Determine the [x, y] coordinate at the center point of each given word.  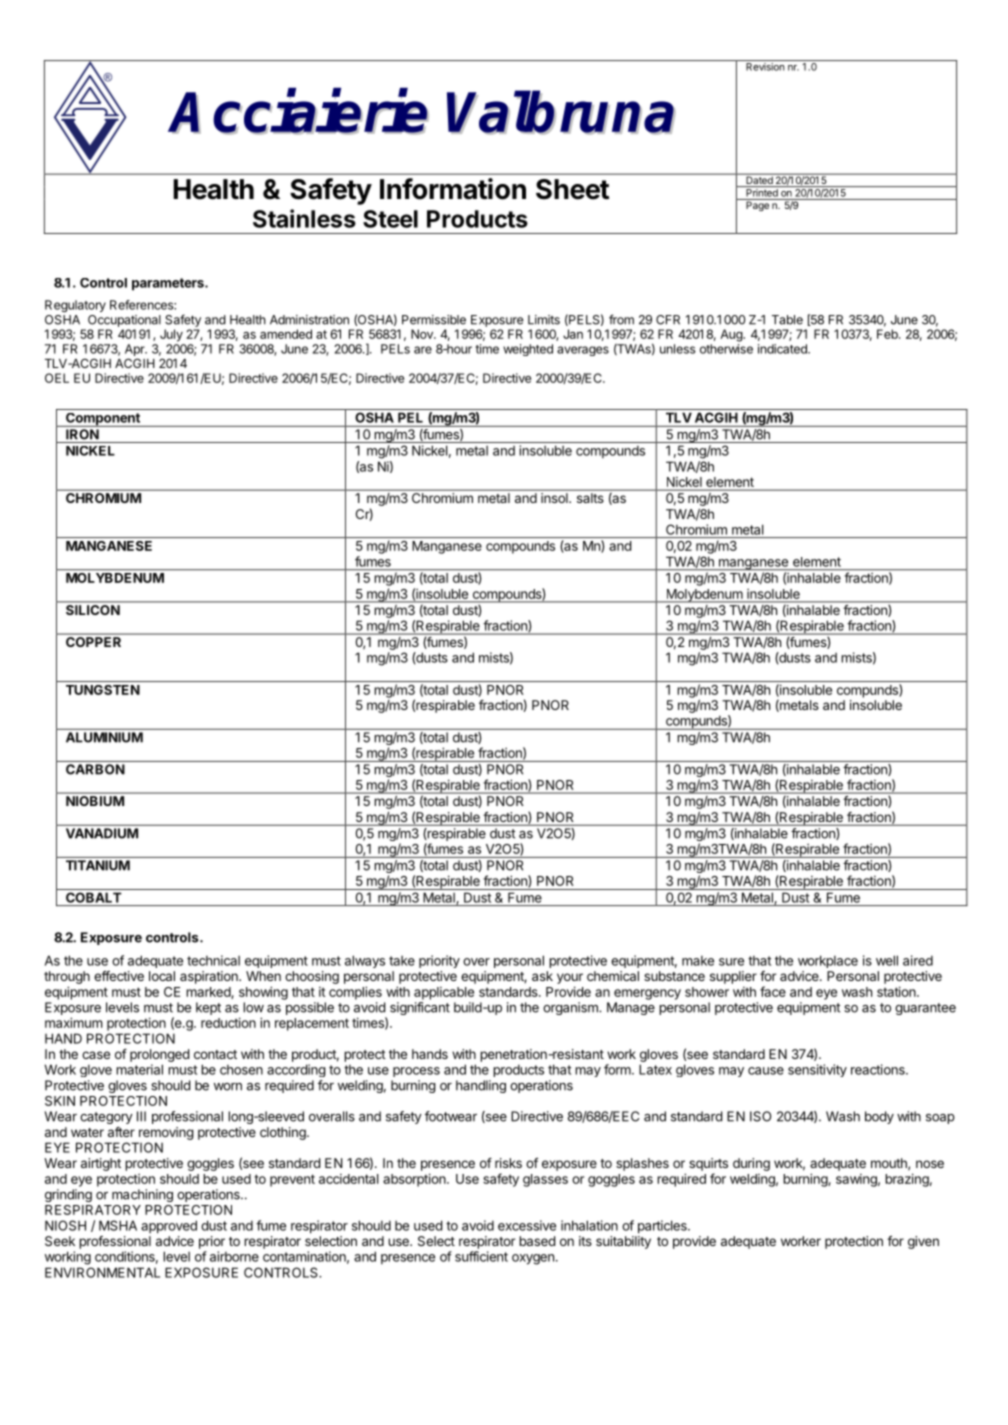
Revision [765, 67]
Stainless [304, 218]
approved [169, 1227]
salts [590, 498]
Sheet [572, 189]
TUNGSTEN [103, 690]
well [887, 960]
